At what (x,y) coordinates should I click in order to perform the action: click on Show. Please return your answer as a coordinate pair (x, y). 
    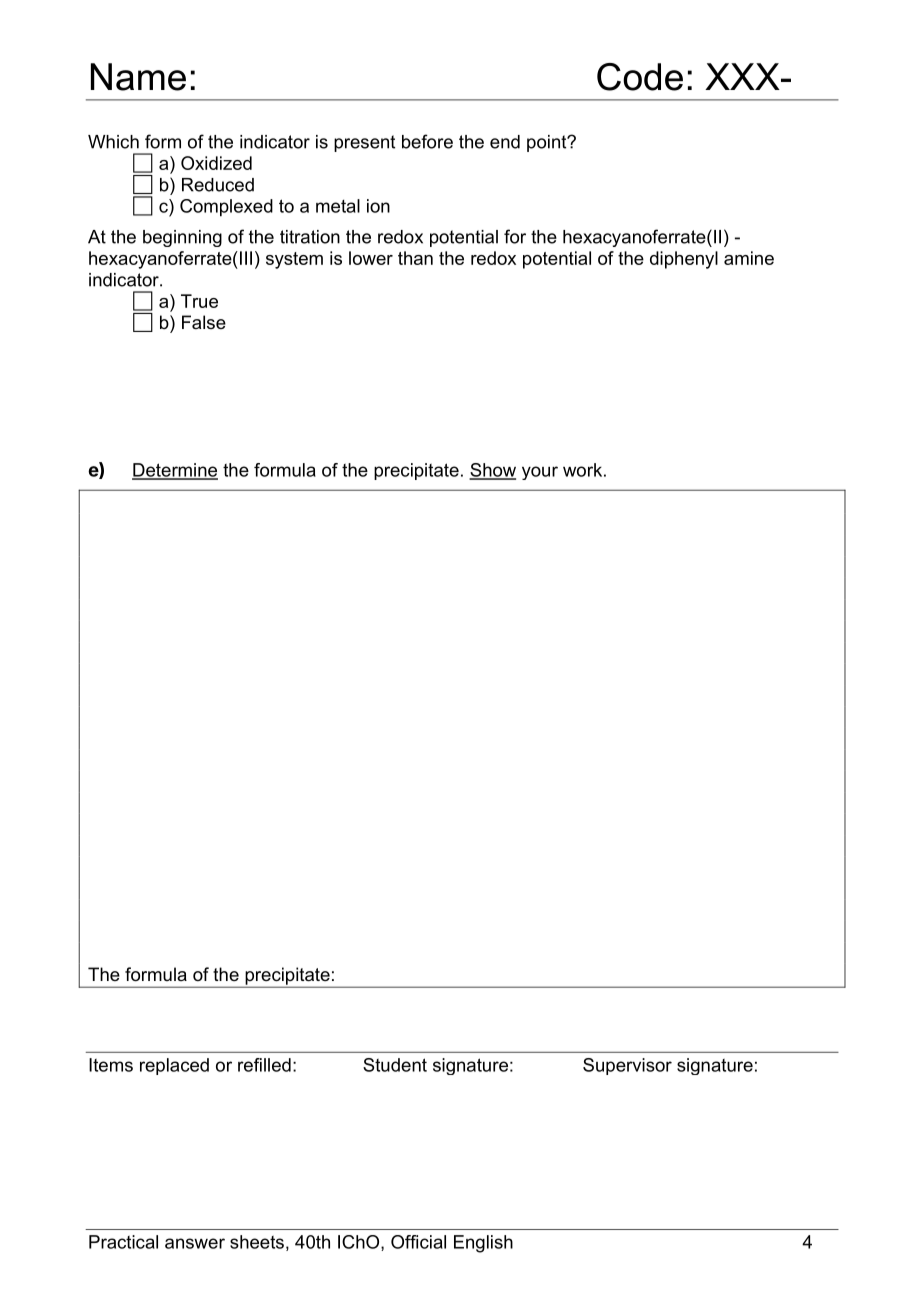
    Looking at the image, I should click on (492, 471).
